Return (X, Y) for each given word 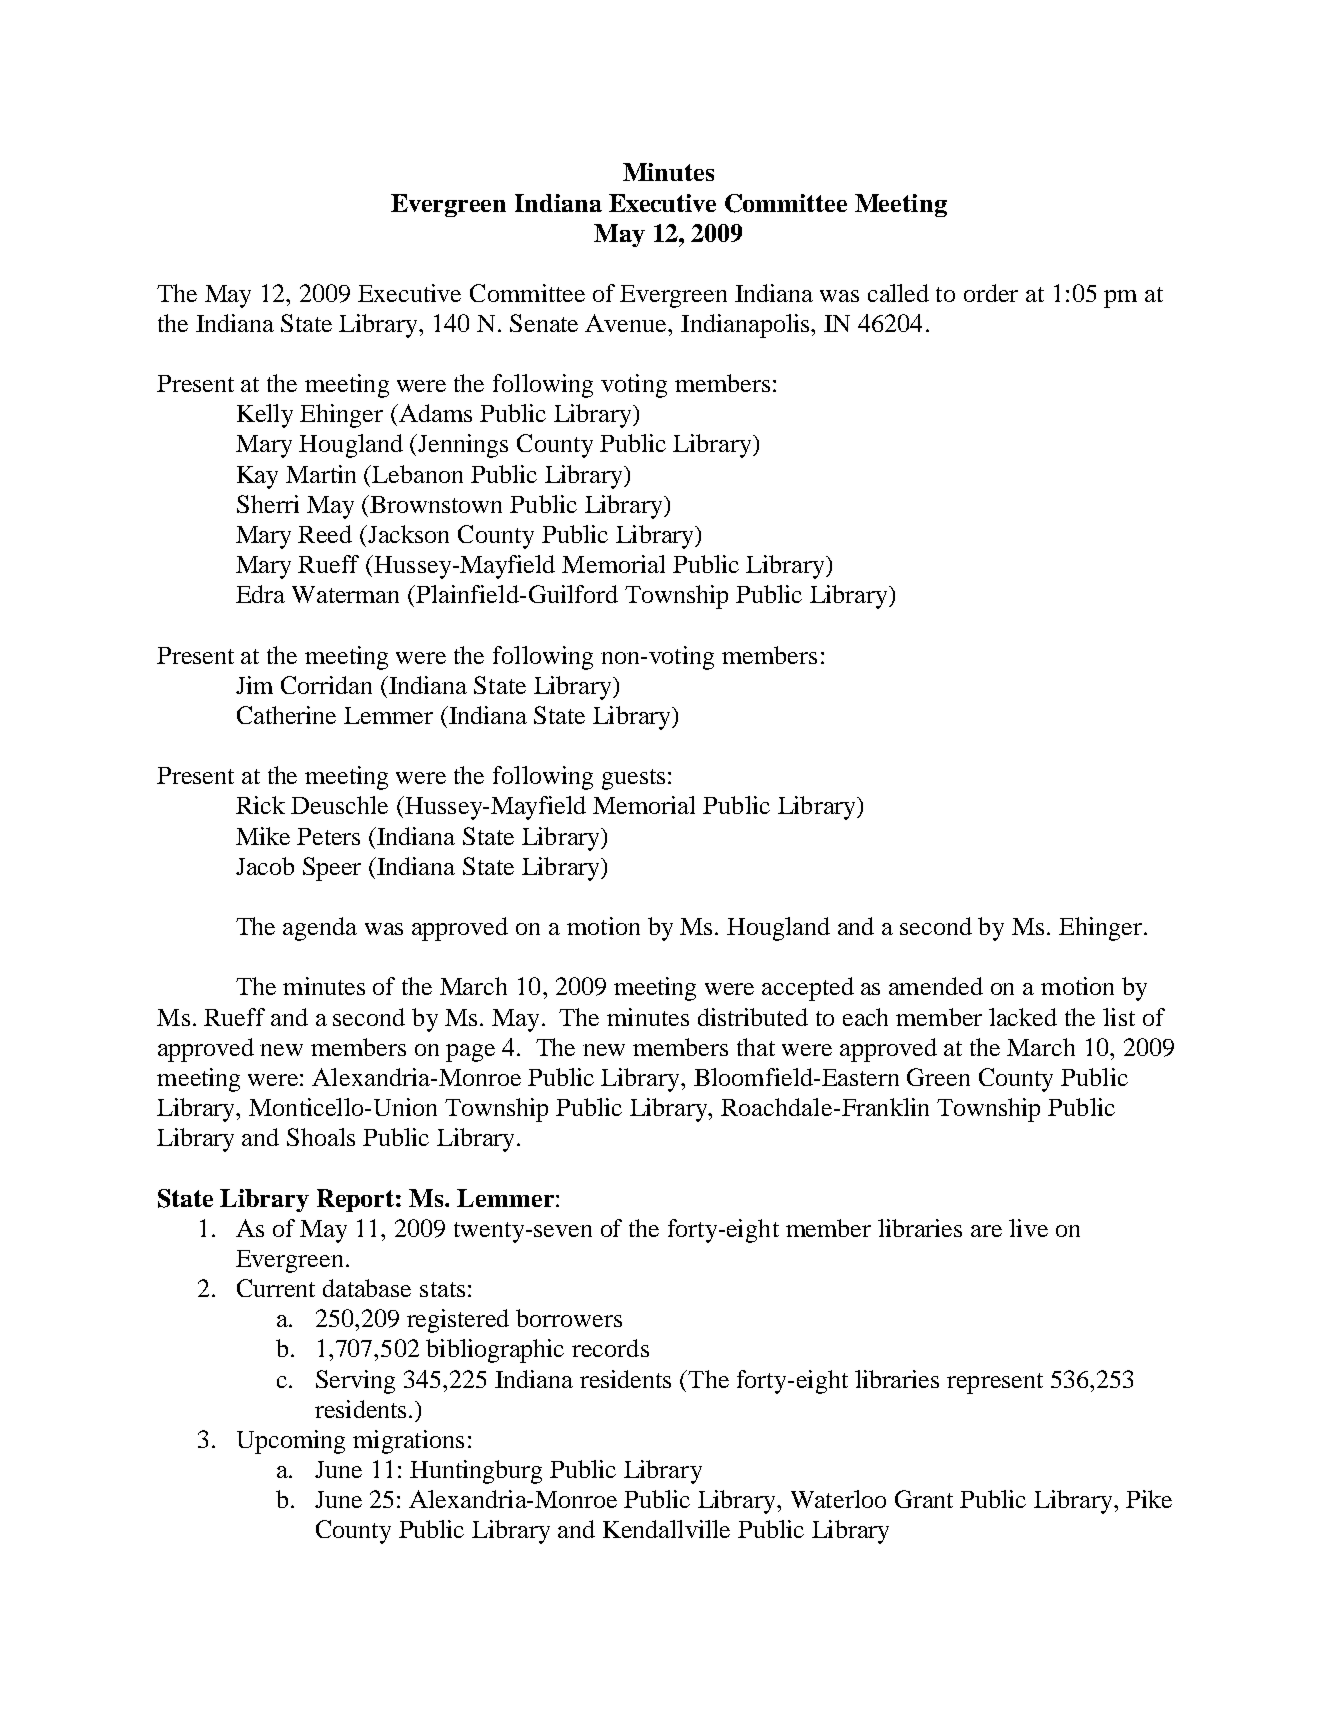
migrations (408, 1442)
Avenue (627, 323)
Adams (434, 413)
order (991, 293)
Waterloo (838, 1499)
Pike (1149, 1499)
